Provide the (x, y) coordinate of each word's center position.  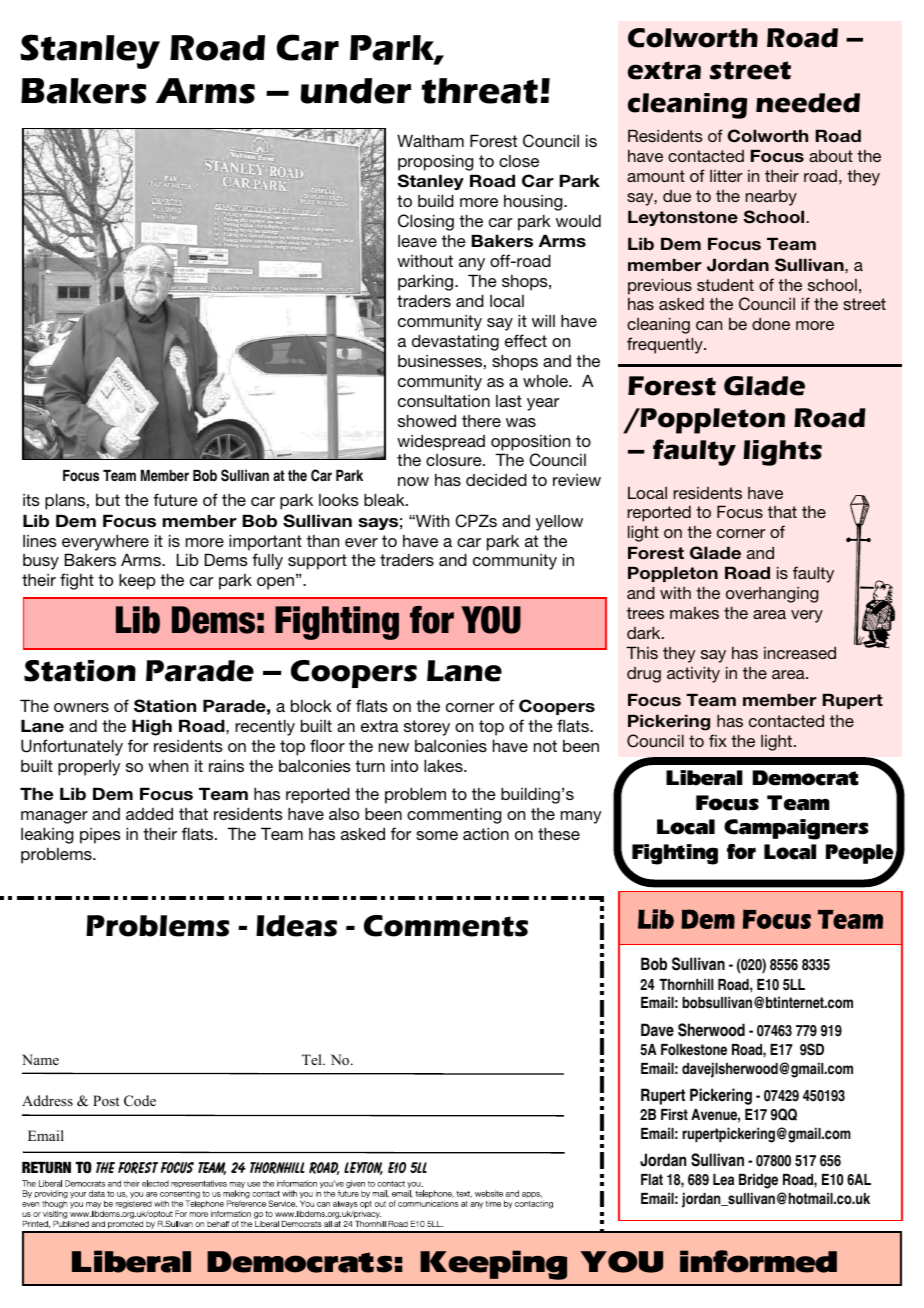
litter (726, 176)
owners (81, 707)
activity (693, 675)
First (674, 1114)
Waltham (430, 140)
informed (758, 1261)
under (356, 91)
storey (427, 728)
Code (140, 1101)
